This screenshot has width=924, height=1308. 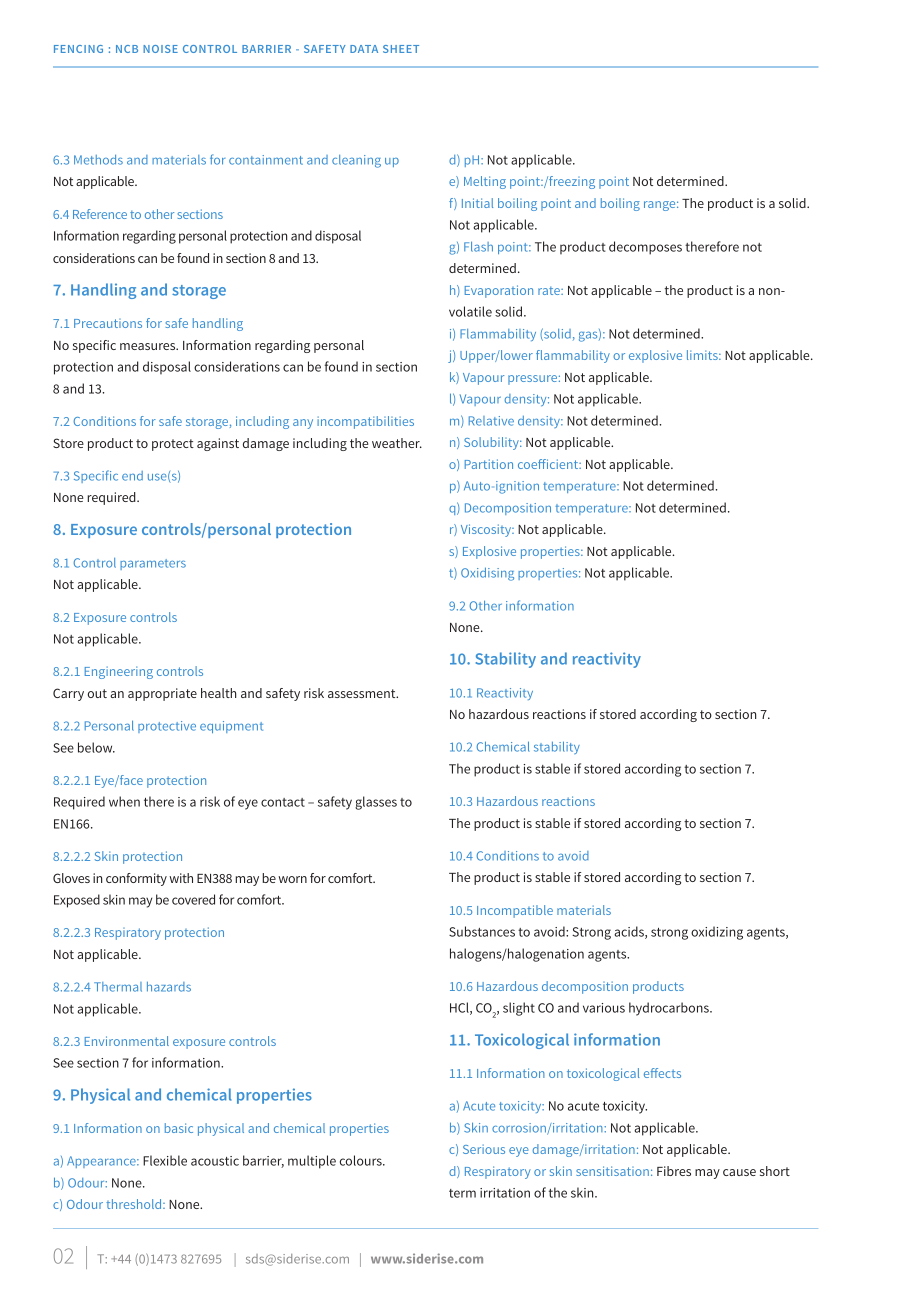 What do you see at coordinates (401, 49) in the screenshot?
I see `SHEET` at bounding box center [401, 49].
